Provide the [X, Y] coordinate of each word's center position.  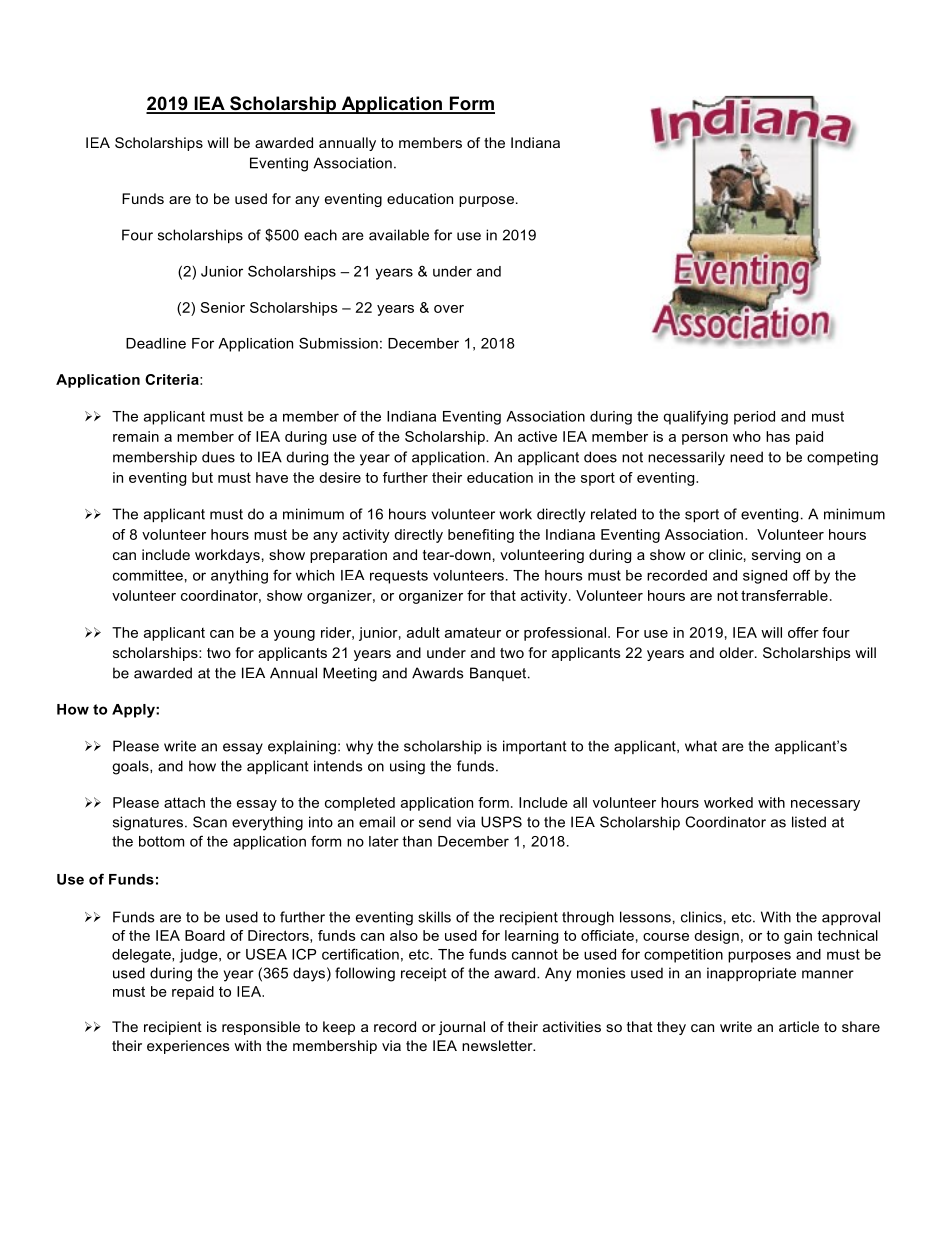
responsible [261, 1028]
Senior [223, 307]
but [202, 477]
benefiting [481, 536]
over [449, 309]
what [701, 746]
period [754, 418]
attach [184, 802]
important [535, 747]
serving [776, 556]
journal [462, 1028]
